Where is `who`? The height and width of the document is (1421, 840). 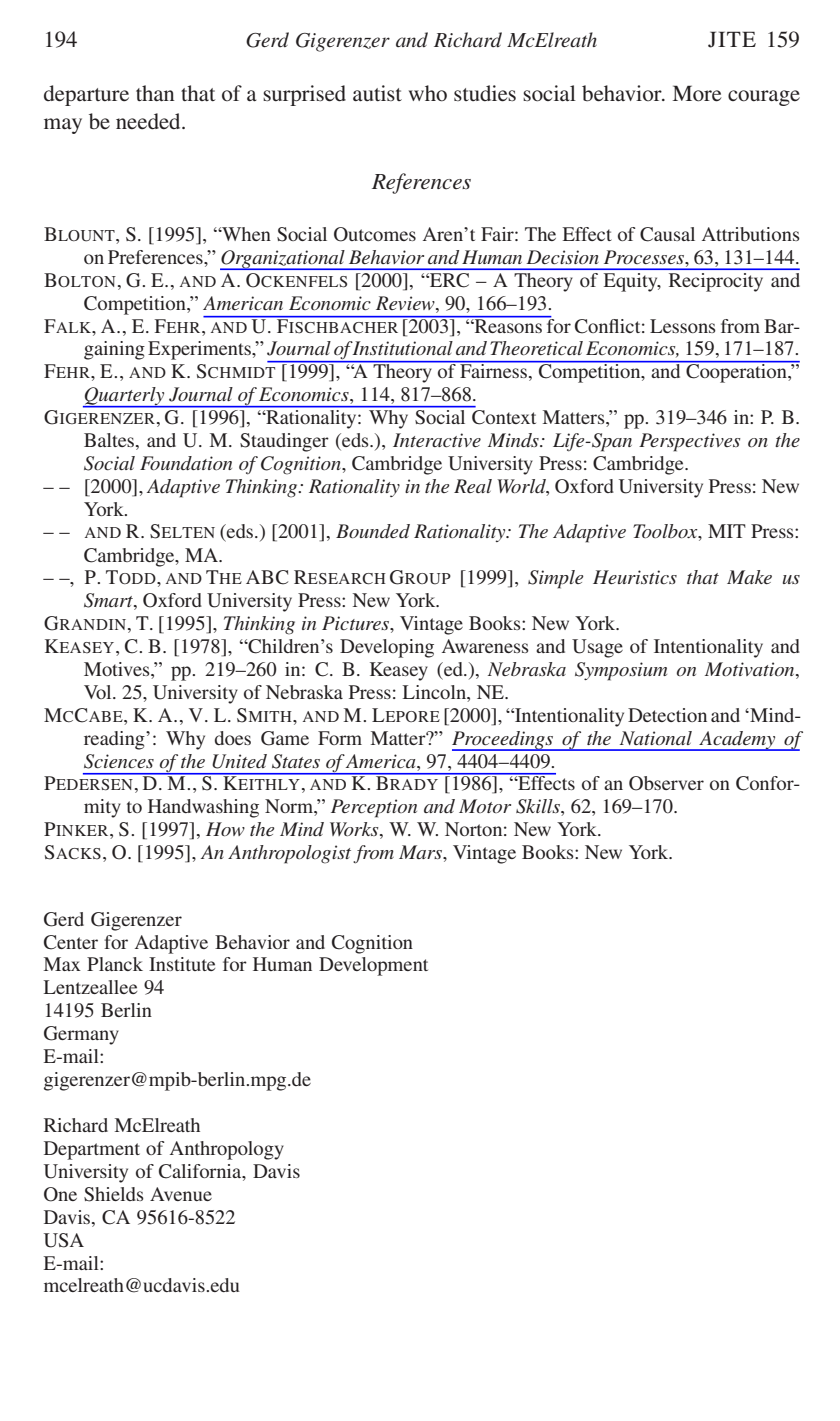 who is located at coordinates (428, 93).
